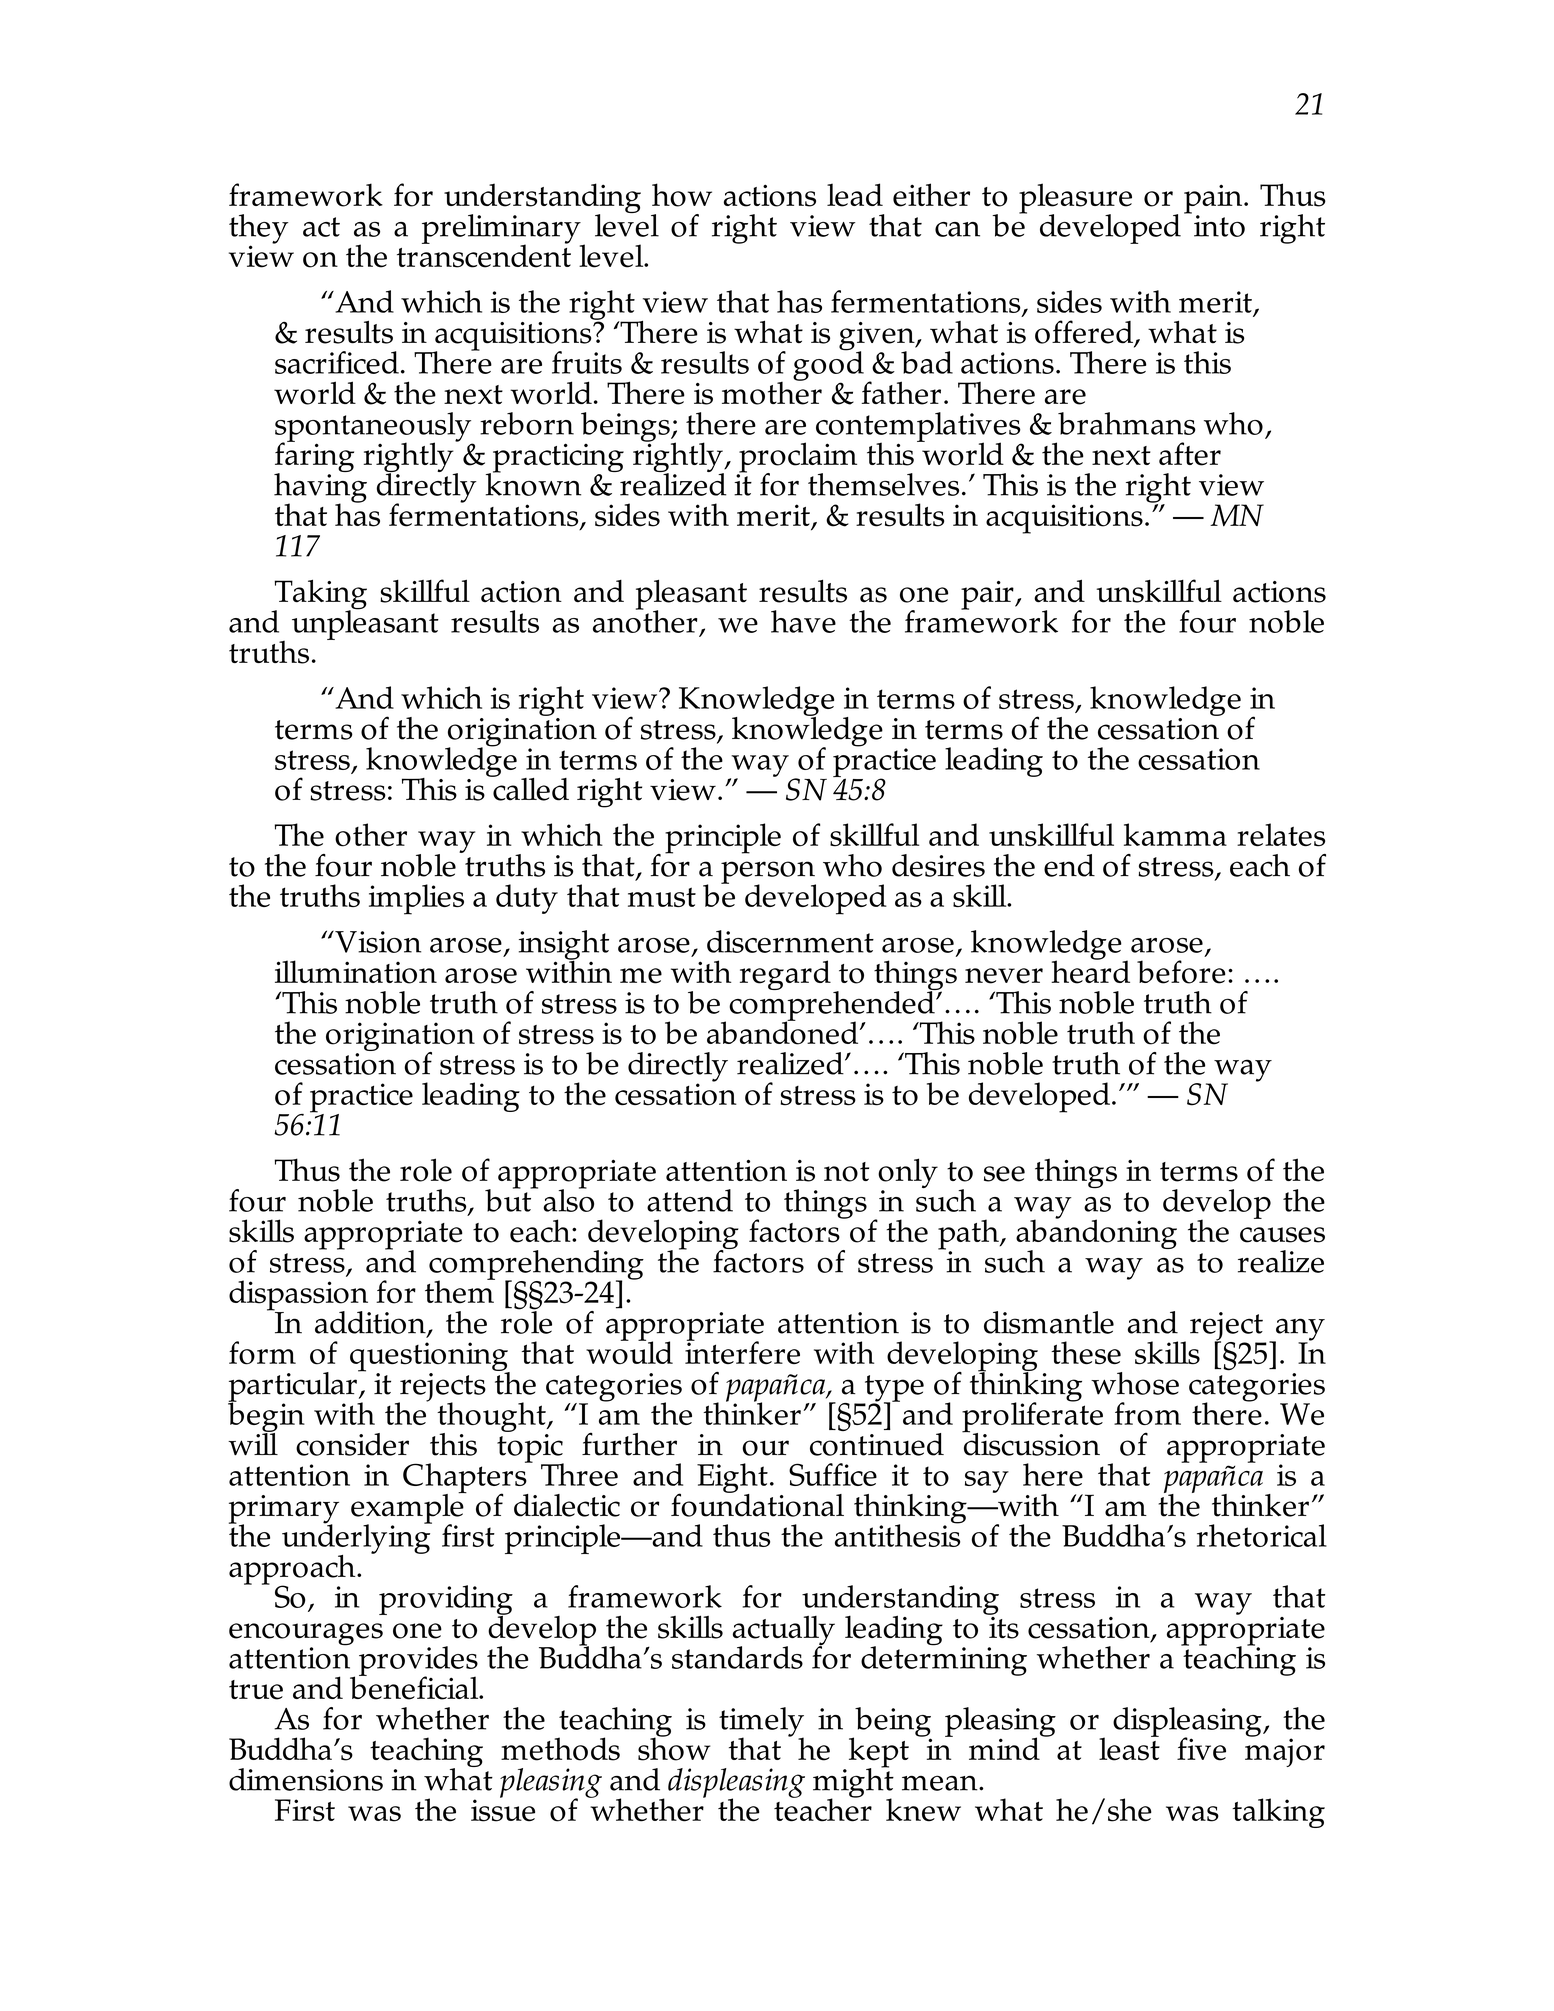 The width and height of the screenshot is (1554, 2011). I want to click on interfere, so click(742, 1351).
